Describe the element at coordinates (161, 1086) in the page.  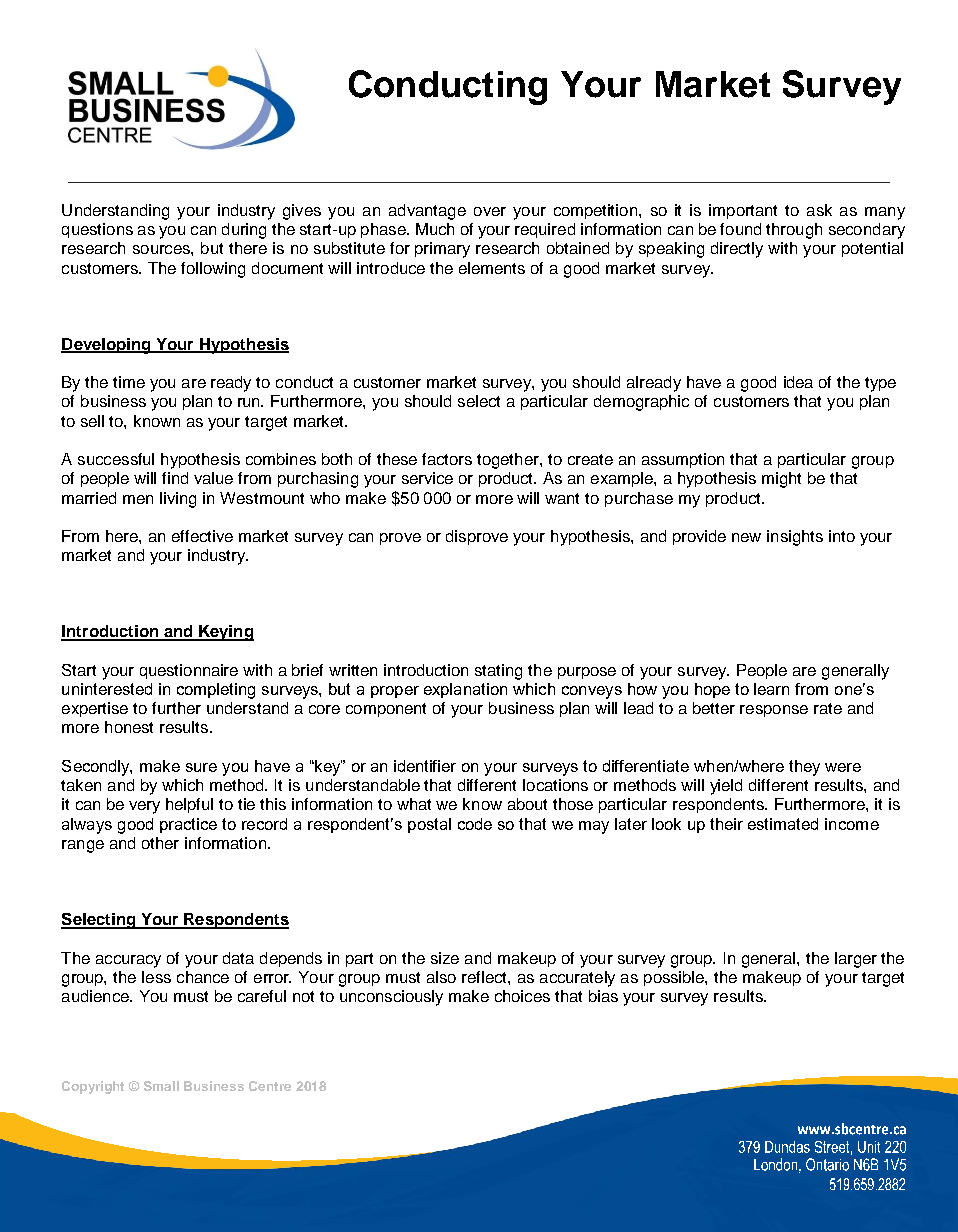
I see `Small` at that location.
